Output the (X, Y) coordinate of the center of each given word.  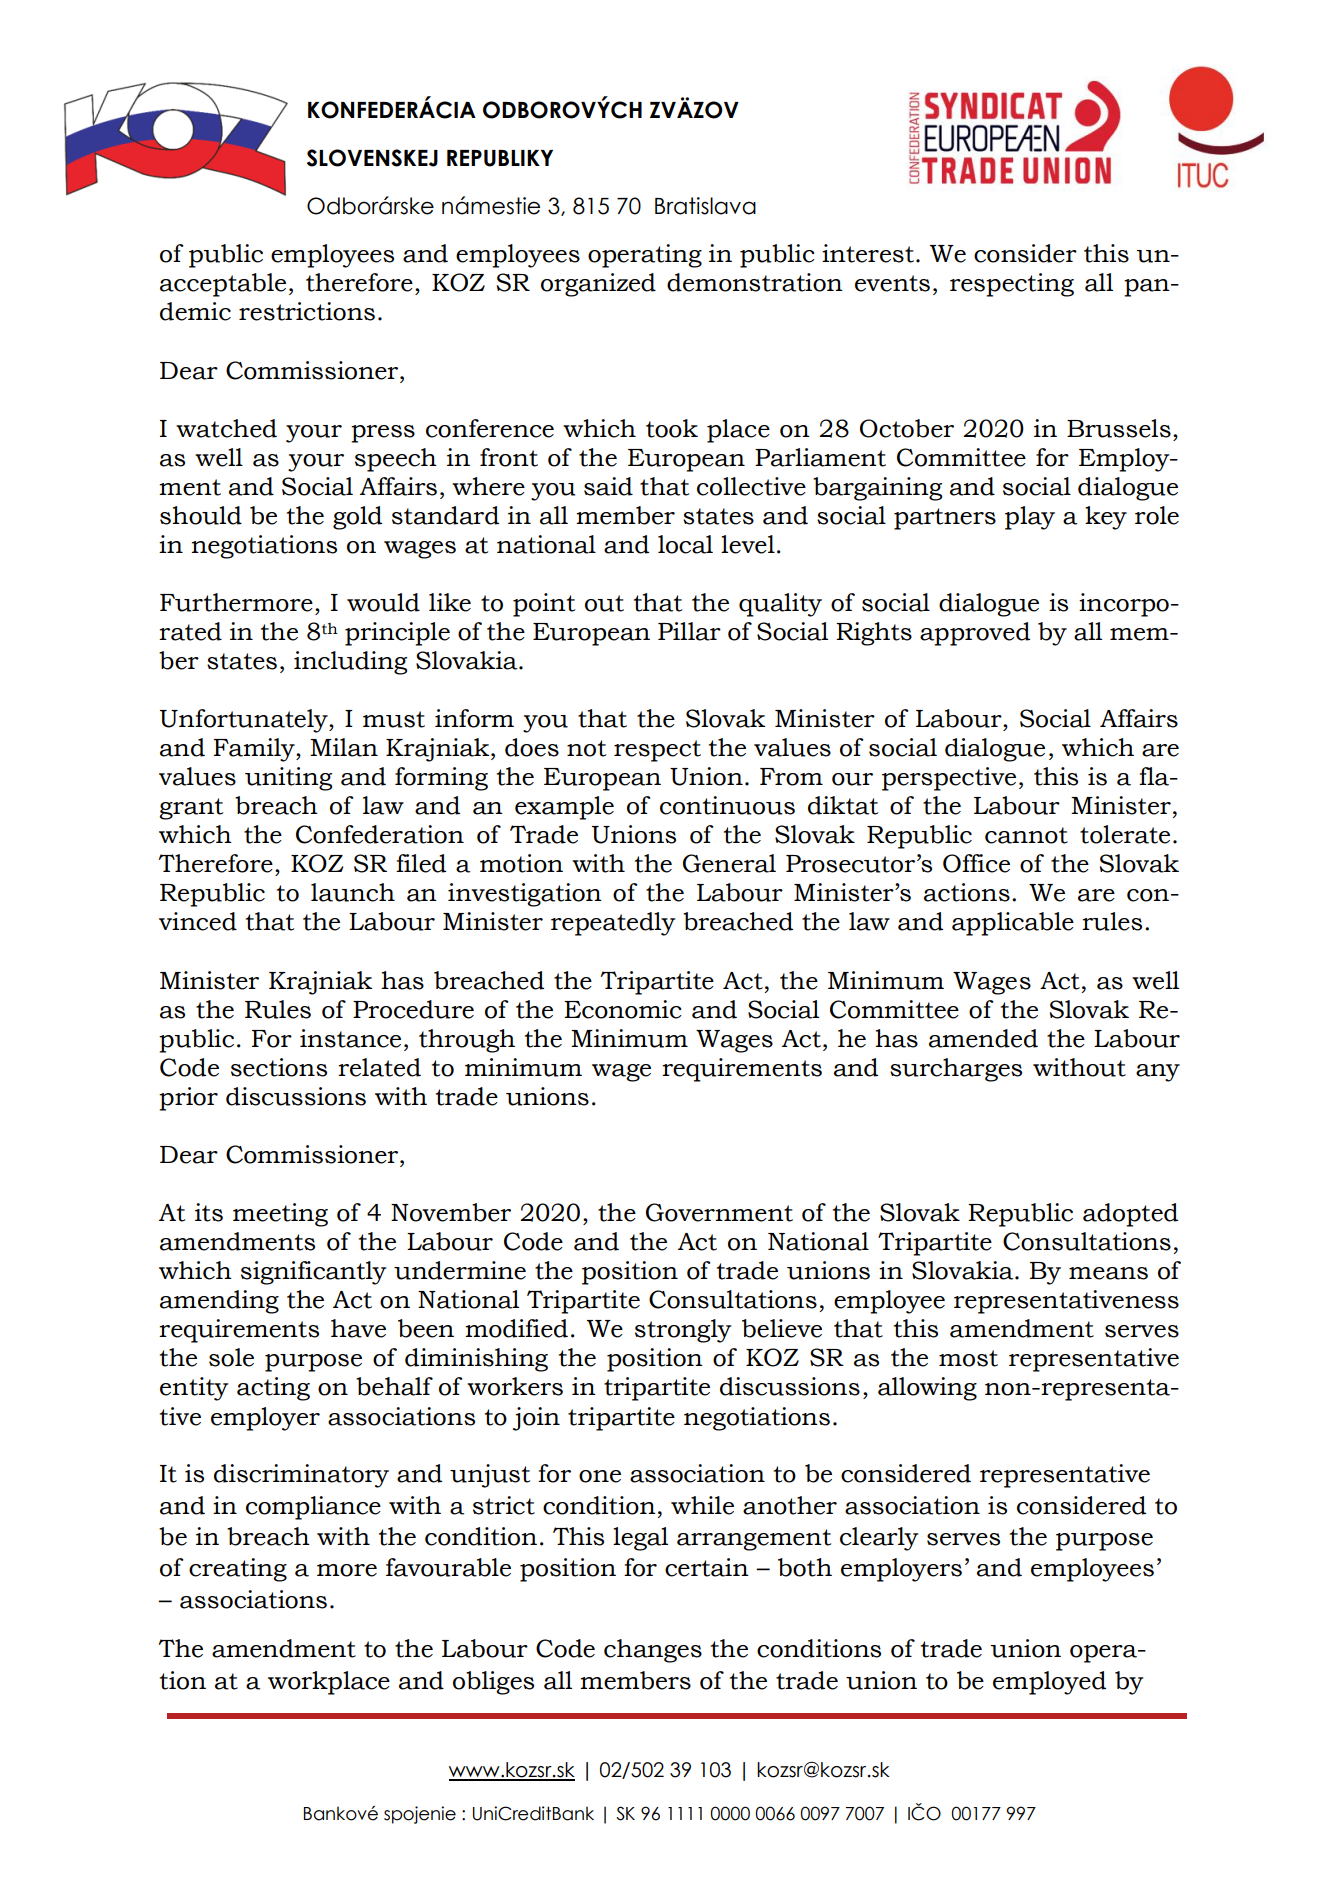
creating (238, 1570)
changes (653, 1651)
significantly (313, 1273)
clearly (879, 1539)
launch (353, 892)
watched (226, 428)
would (383, 602)
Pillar (689, 631)
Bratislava (705, 206)
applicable (1013, 924)
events (892, 283)
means (1108, 1273)
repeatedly (613, 924)
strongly (683, 1331)
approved (975, 634)
